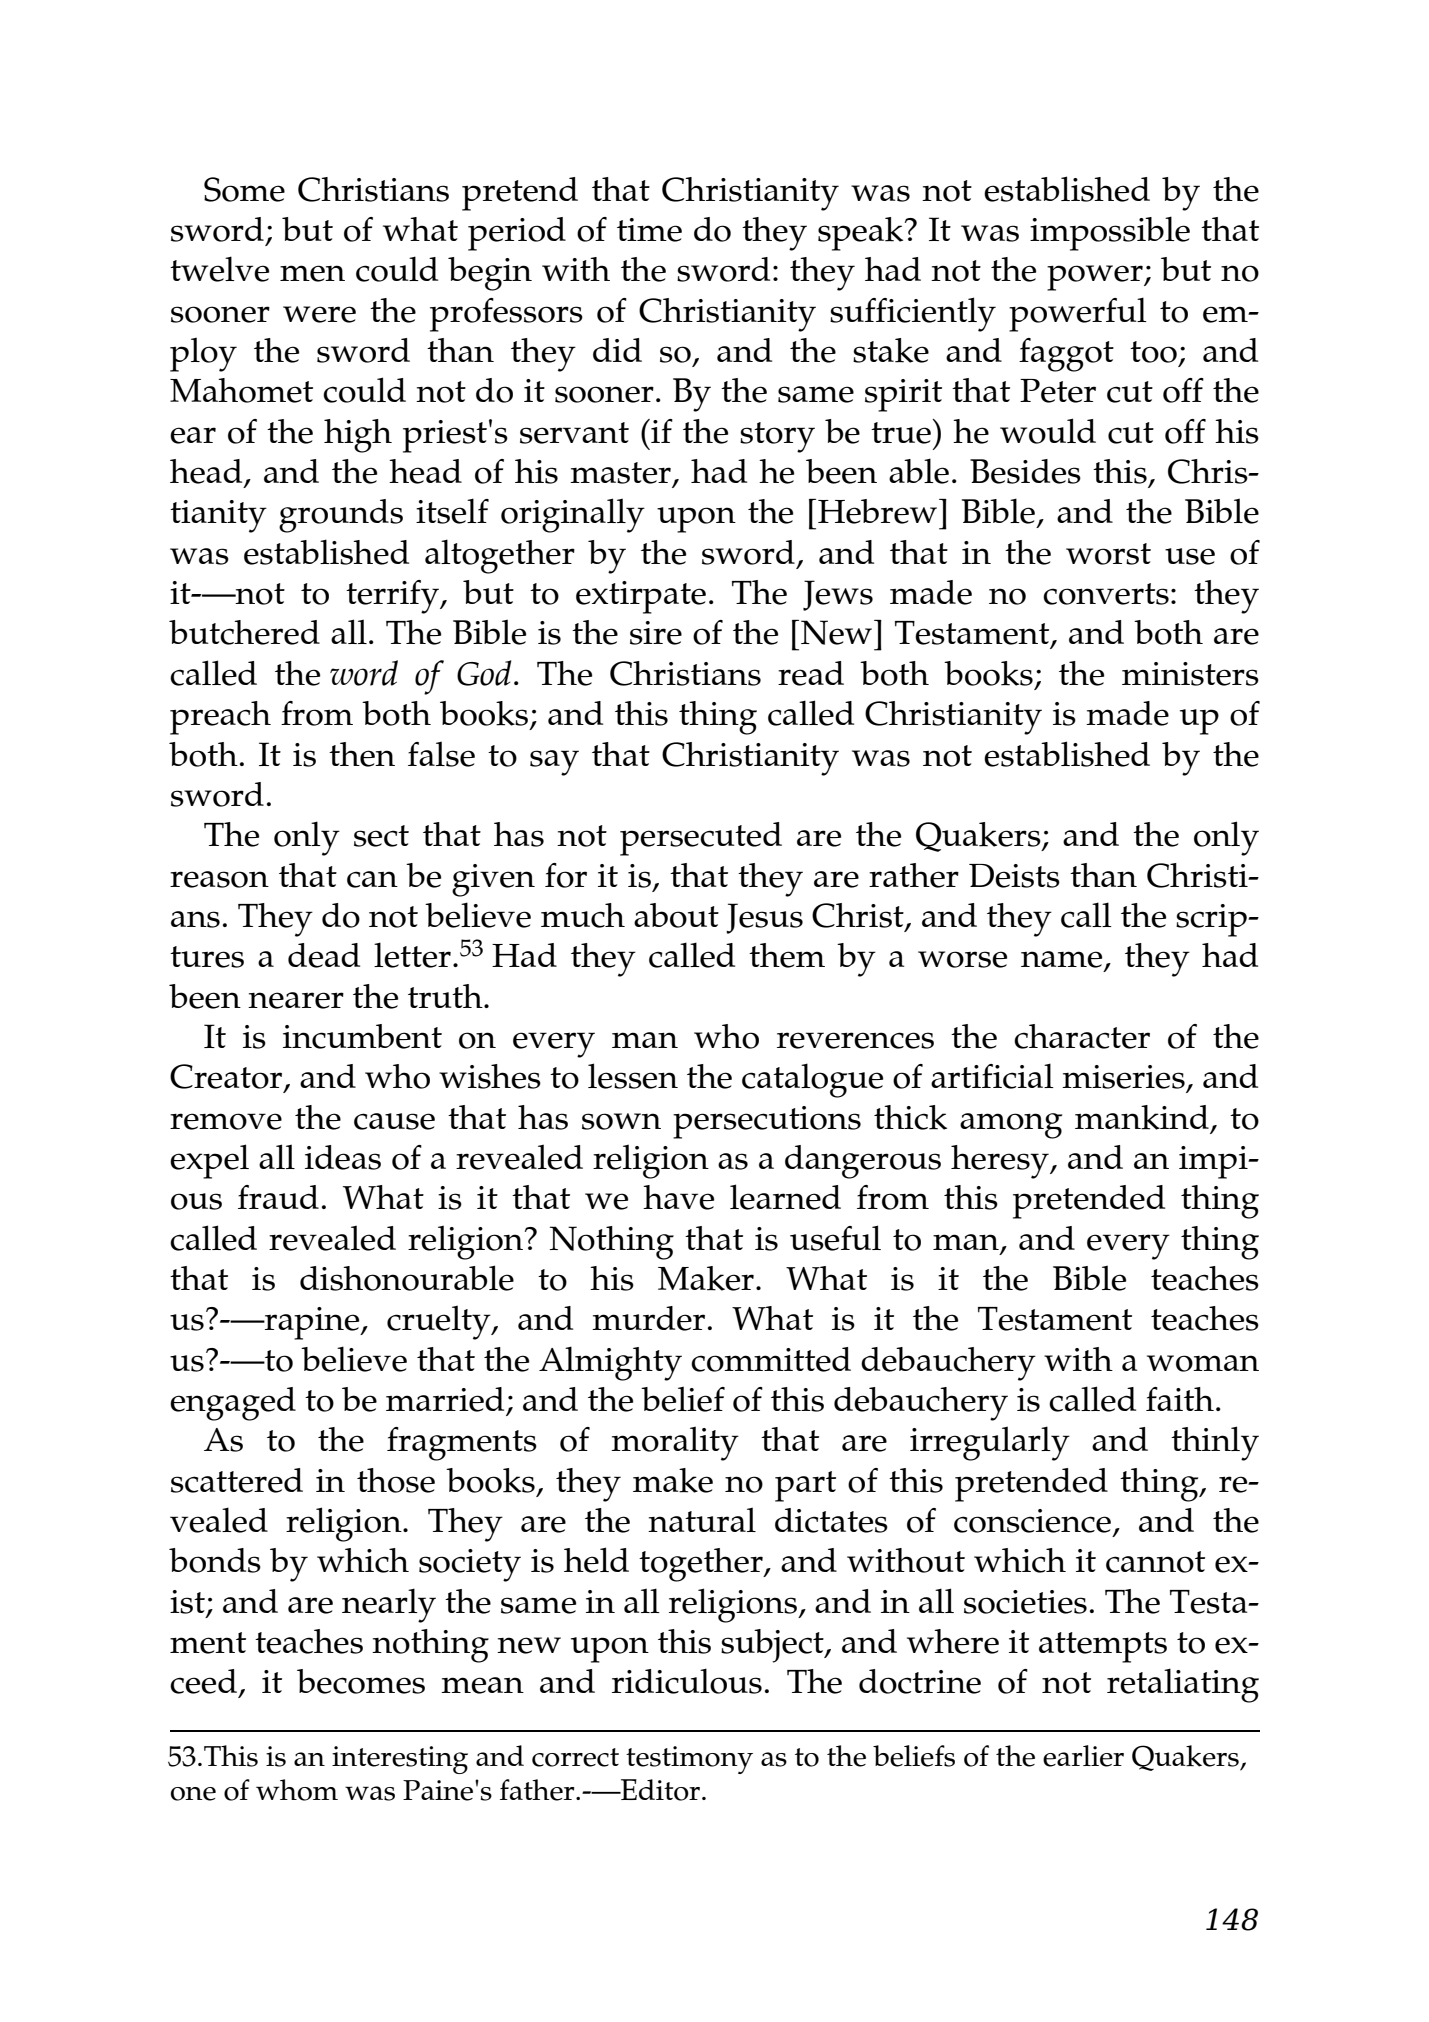  I want to click on testimony, so click(689, 1760).
